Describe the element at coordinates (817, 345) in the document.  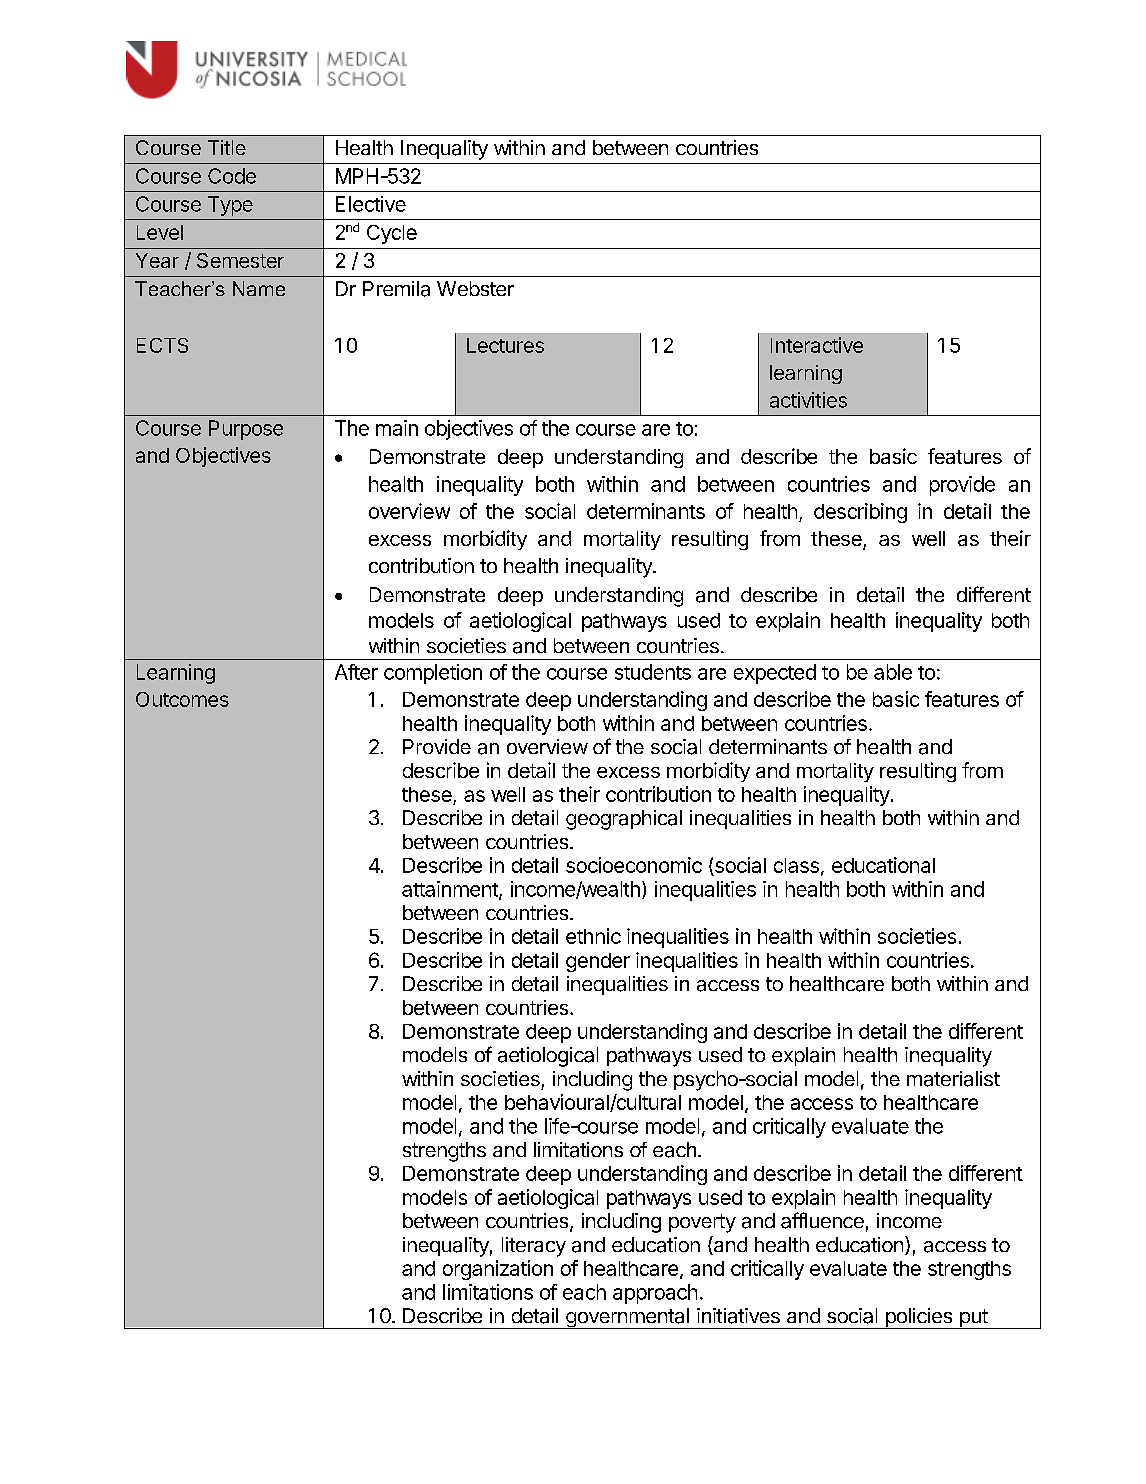
I see `Interactive` at that location.
